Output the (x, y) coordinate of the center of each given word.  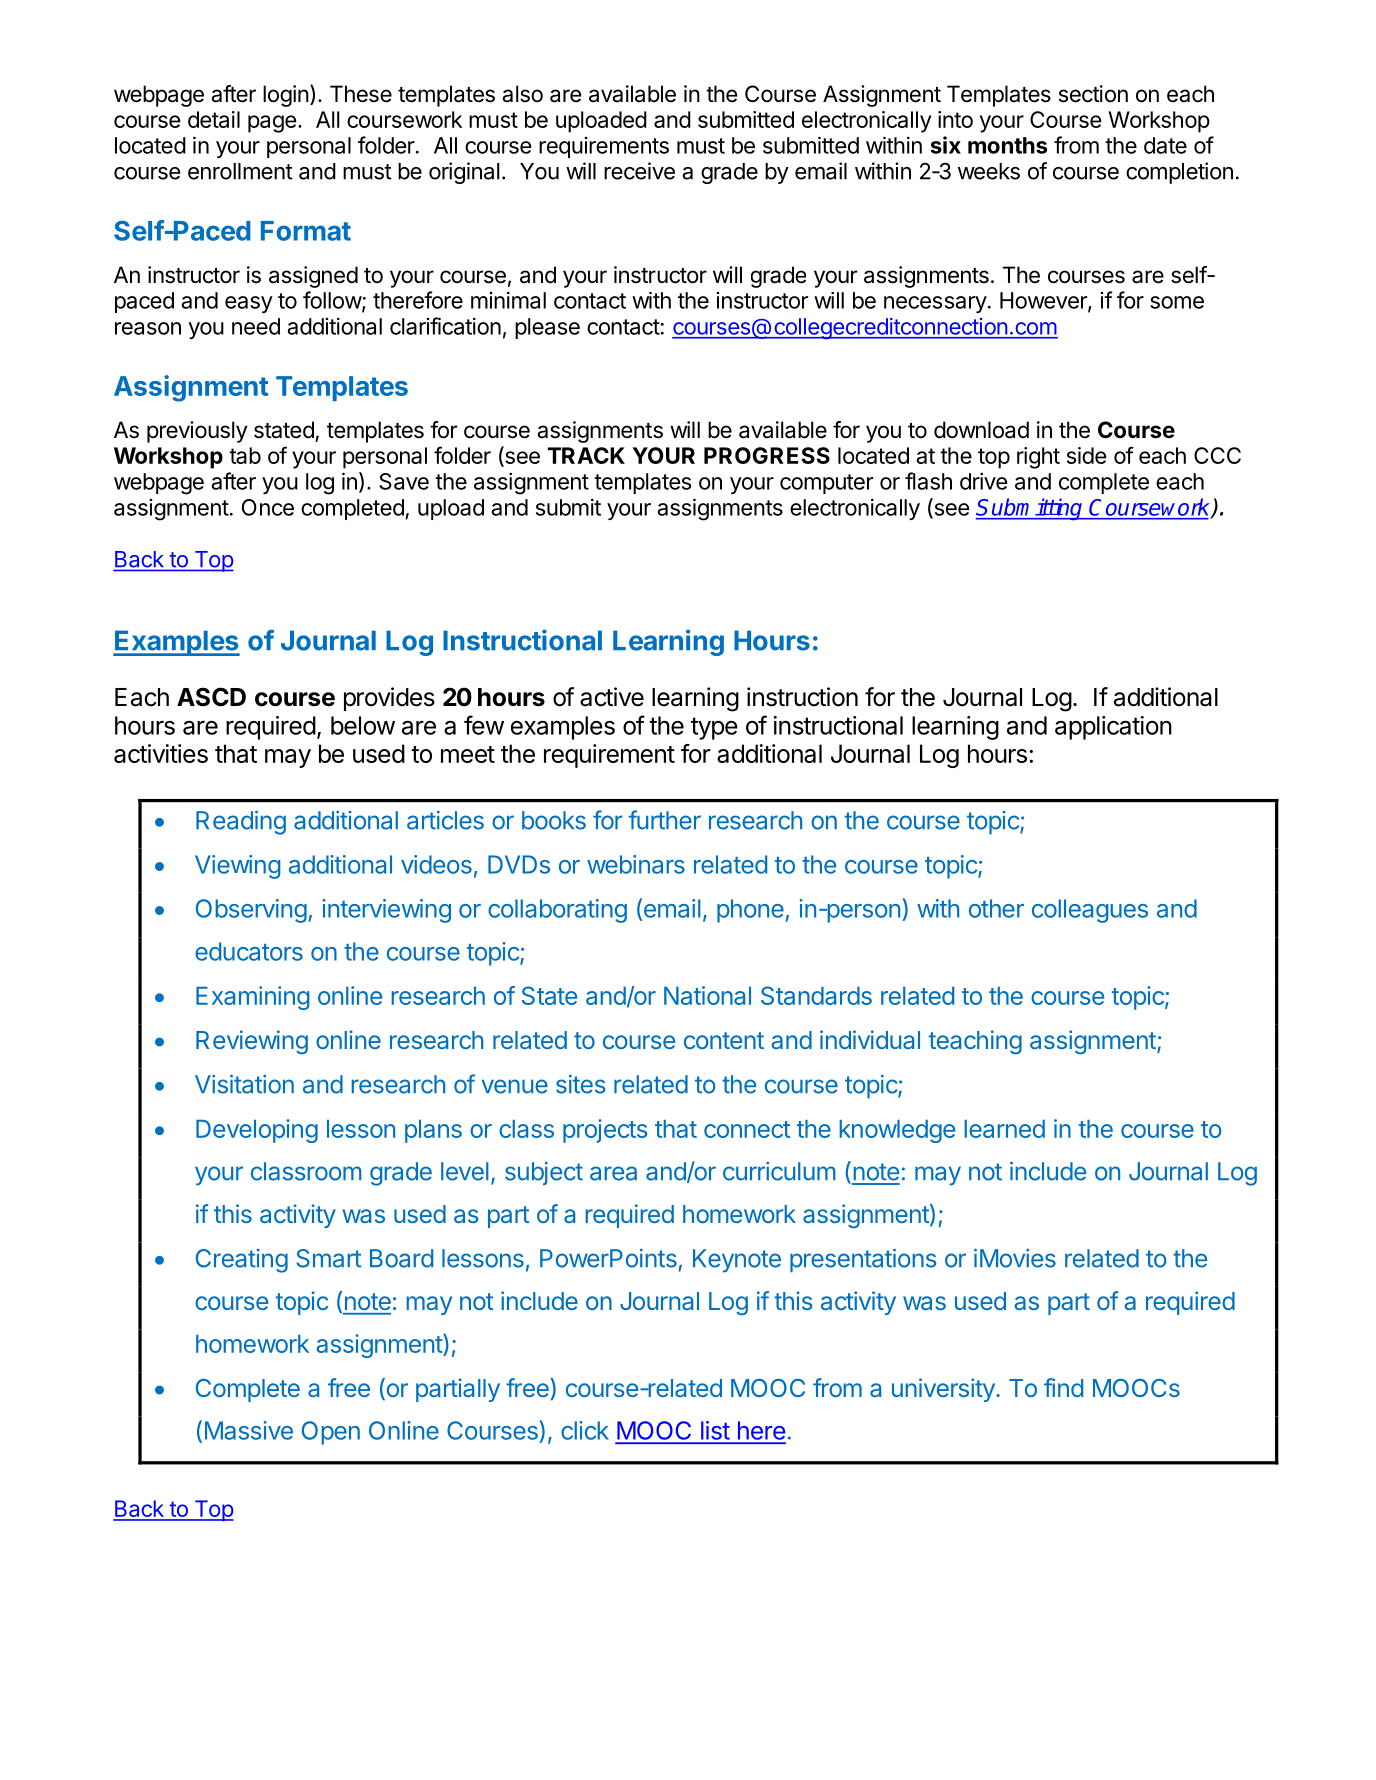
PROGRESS (767, 455)
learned (1004, 1129)
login (286, 96)
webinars (636, 864)
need (256, 326)
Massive (249, 1430)
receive (639, 171)
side (1087, 455)
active (612, 697)
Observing (251, 911)
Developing (257, 1131)
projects (605, 1131)
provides (389, 699)
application (1113, 728)
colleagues (1090, 911)
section (1093, 94)
